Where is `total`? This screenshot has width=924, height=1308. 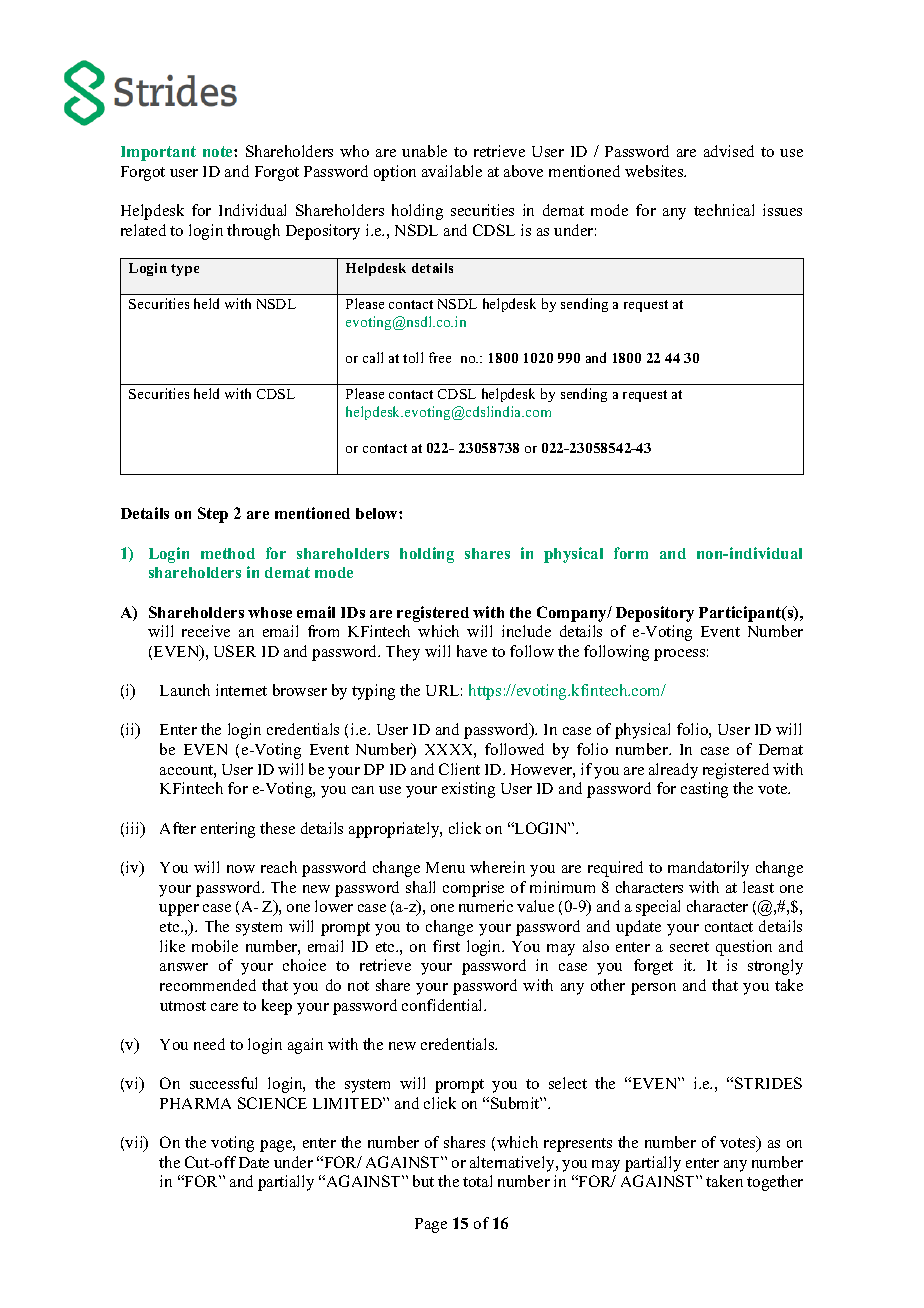
total is located at coordinates (477, 1181).
